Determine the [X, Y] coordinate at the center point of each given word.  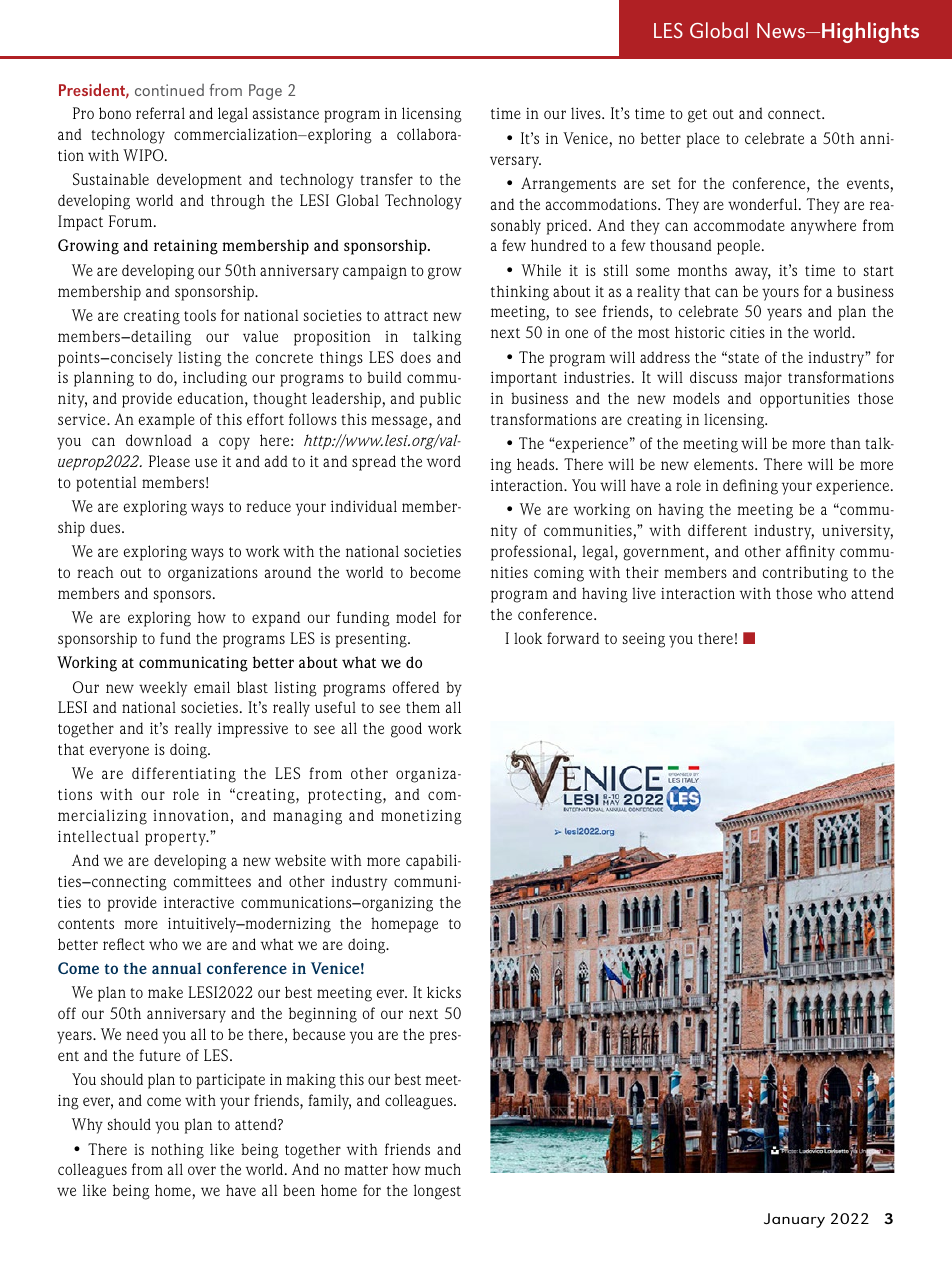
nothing [177, 1151]
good [406, 730]
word [444, 461]
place [703, 140]
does [416, 357]
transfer [386, 179]
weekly [163, 689]
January [794, 1220]
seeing [644, 640]
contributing [805, 574]
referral [160, 113]
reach [95, 572]
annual [176, 968]
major [763, 379]
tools [200, 315]
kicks [444, 992]
